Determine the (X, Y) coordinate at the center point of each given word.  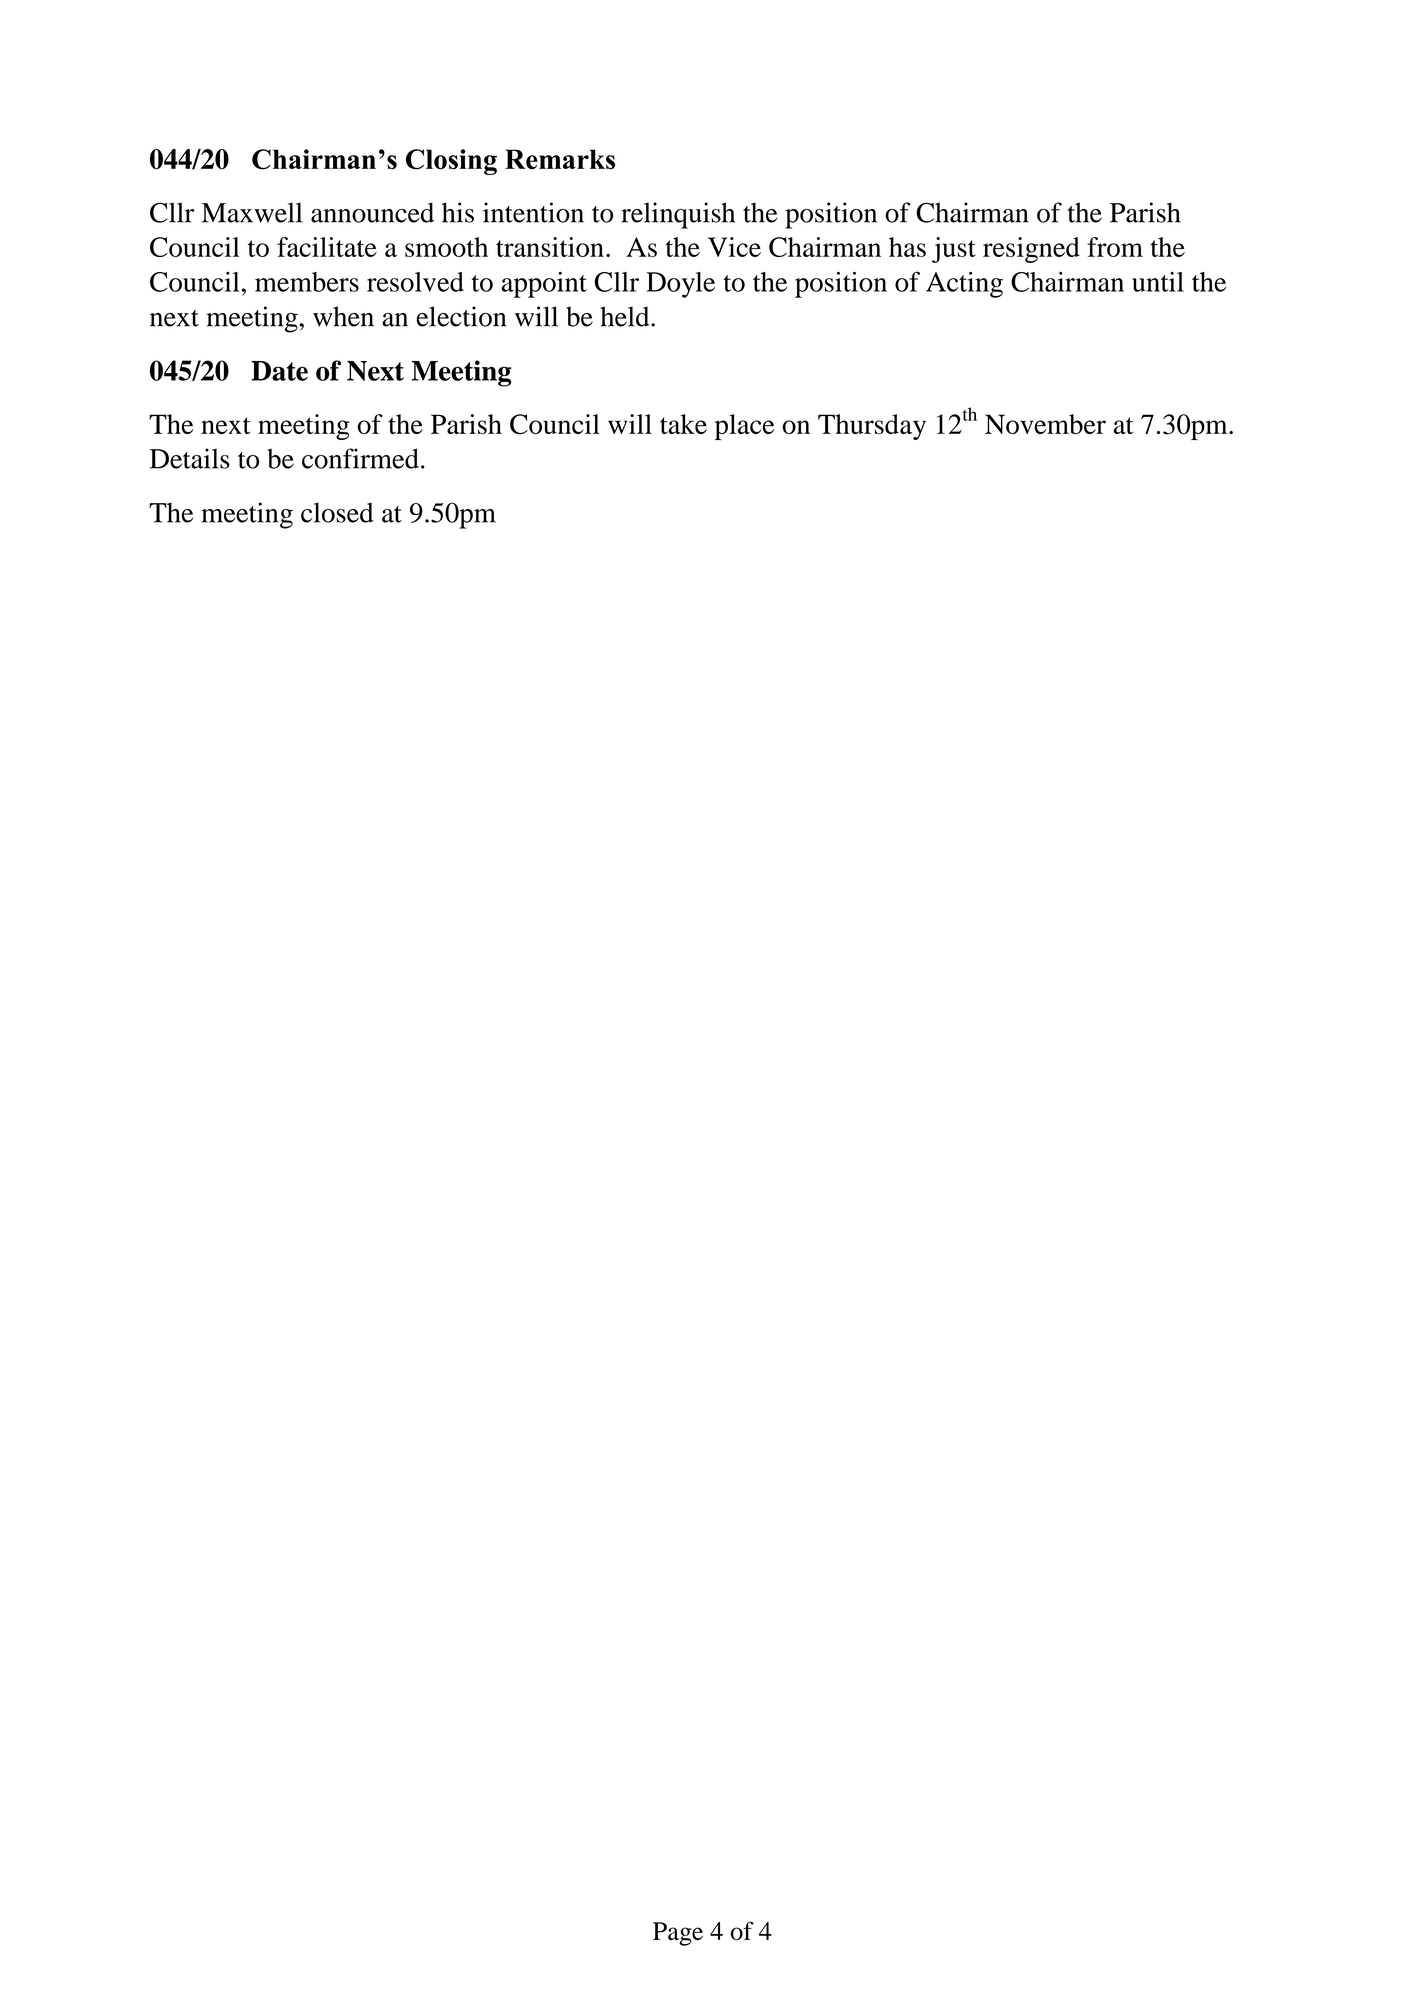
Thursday (872, 427)
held (626, 316)
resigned (1031, 250)
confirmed (360, 458)
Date (279, 371)
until (1158, 282)
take (683, 424)
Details (190, 458)
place (745, 427)
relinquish (678, 215)
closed (337, 512)
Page (678, 1934)
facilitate (327, 247)
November (1045, 424)
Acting (964, 285)
